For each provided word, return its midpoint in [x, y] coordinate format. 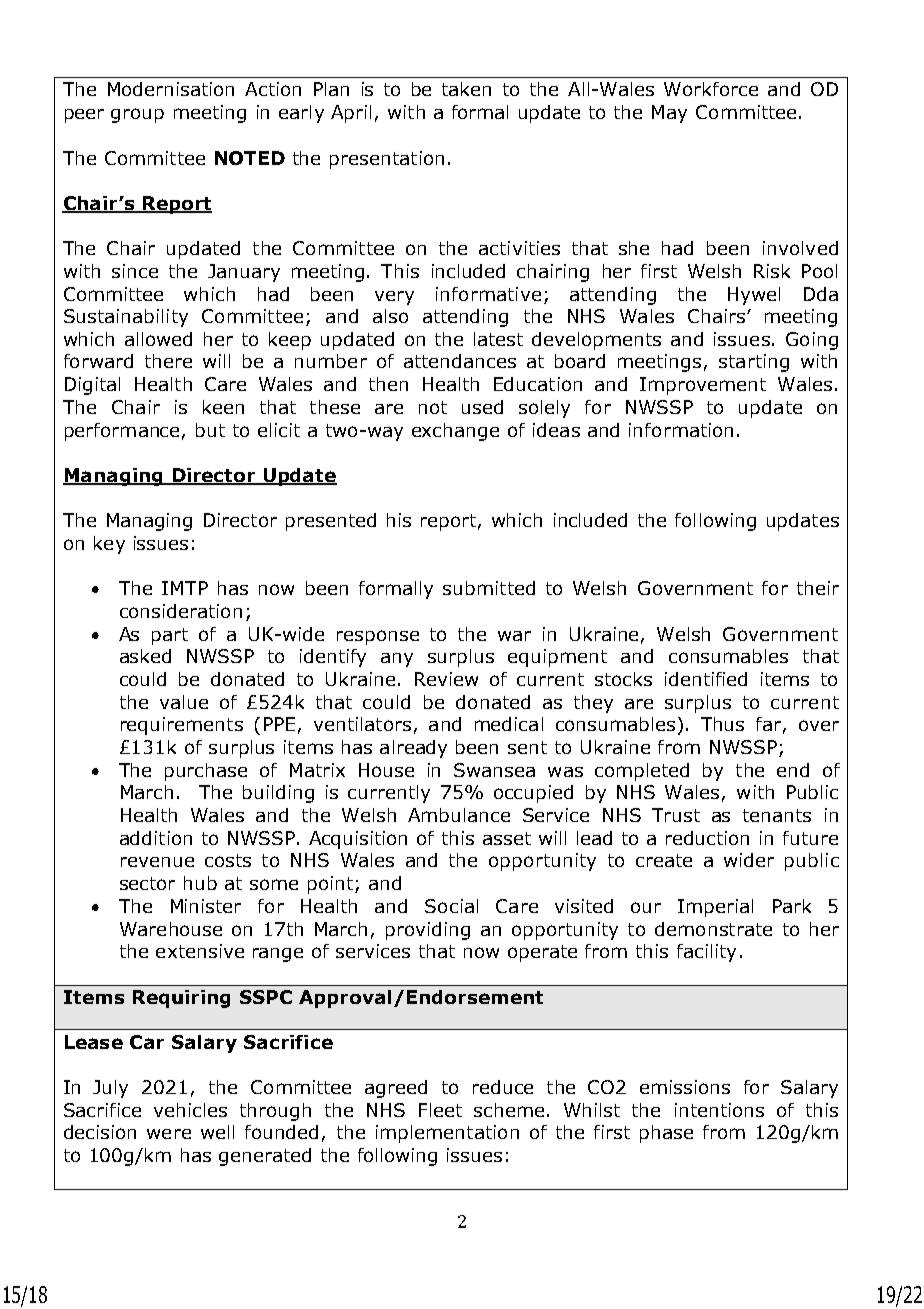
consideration [181, 611]
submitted [489, 588]
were [169, 1134]
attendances [460, 361]
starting [754, 363]
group [137, 115]
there [168, 361]
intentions [719, 1110]
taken [466, 89]
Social [451, 906]
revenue [157, 862]
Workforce [711, 89]
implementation [447, 1134]
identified [706, 679]
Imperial [715, 908]
